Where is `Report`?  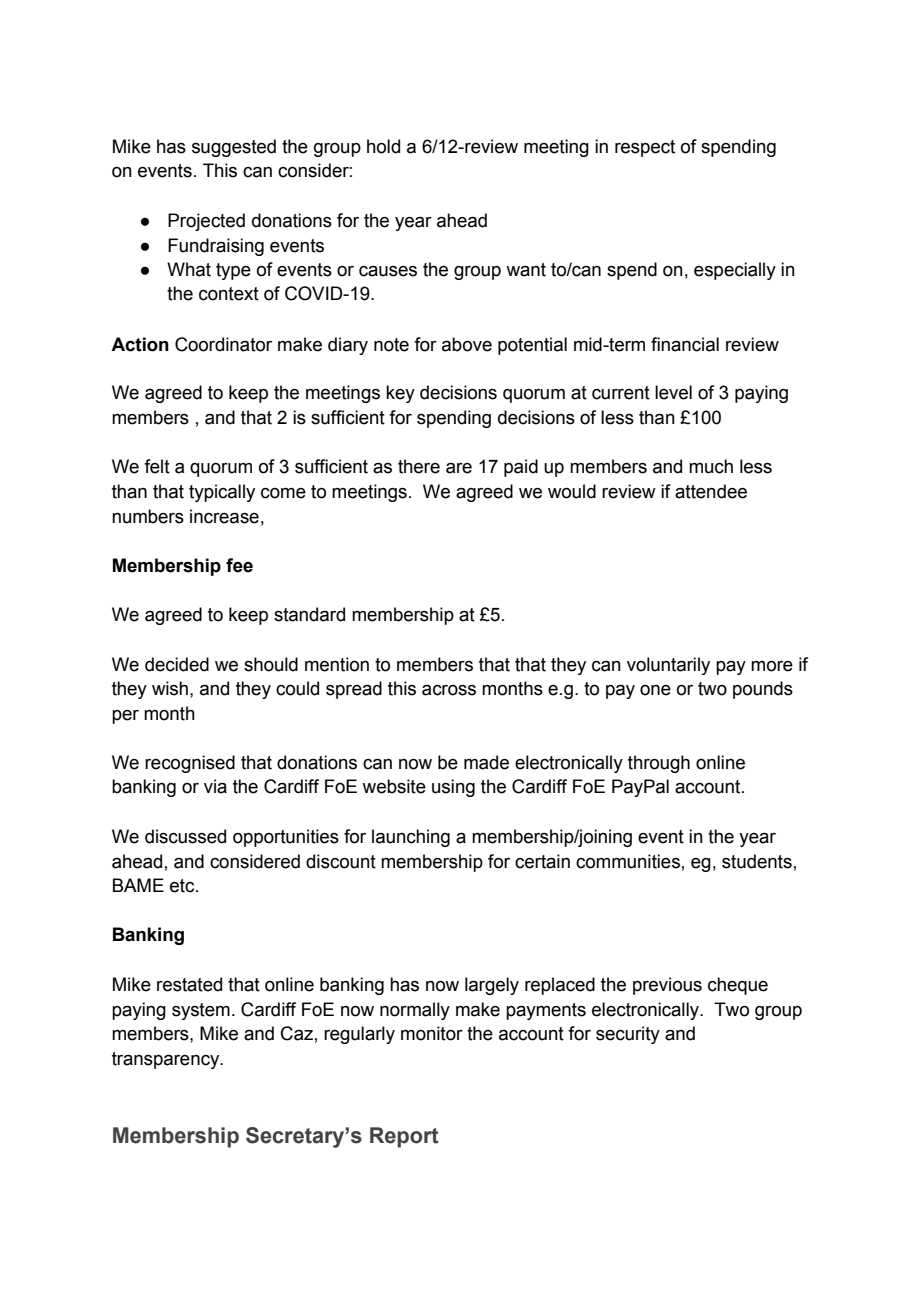 Report is located at coordinates (404, 1137).
